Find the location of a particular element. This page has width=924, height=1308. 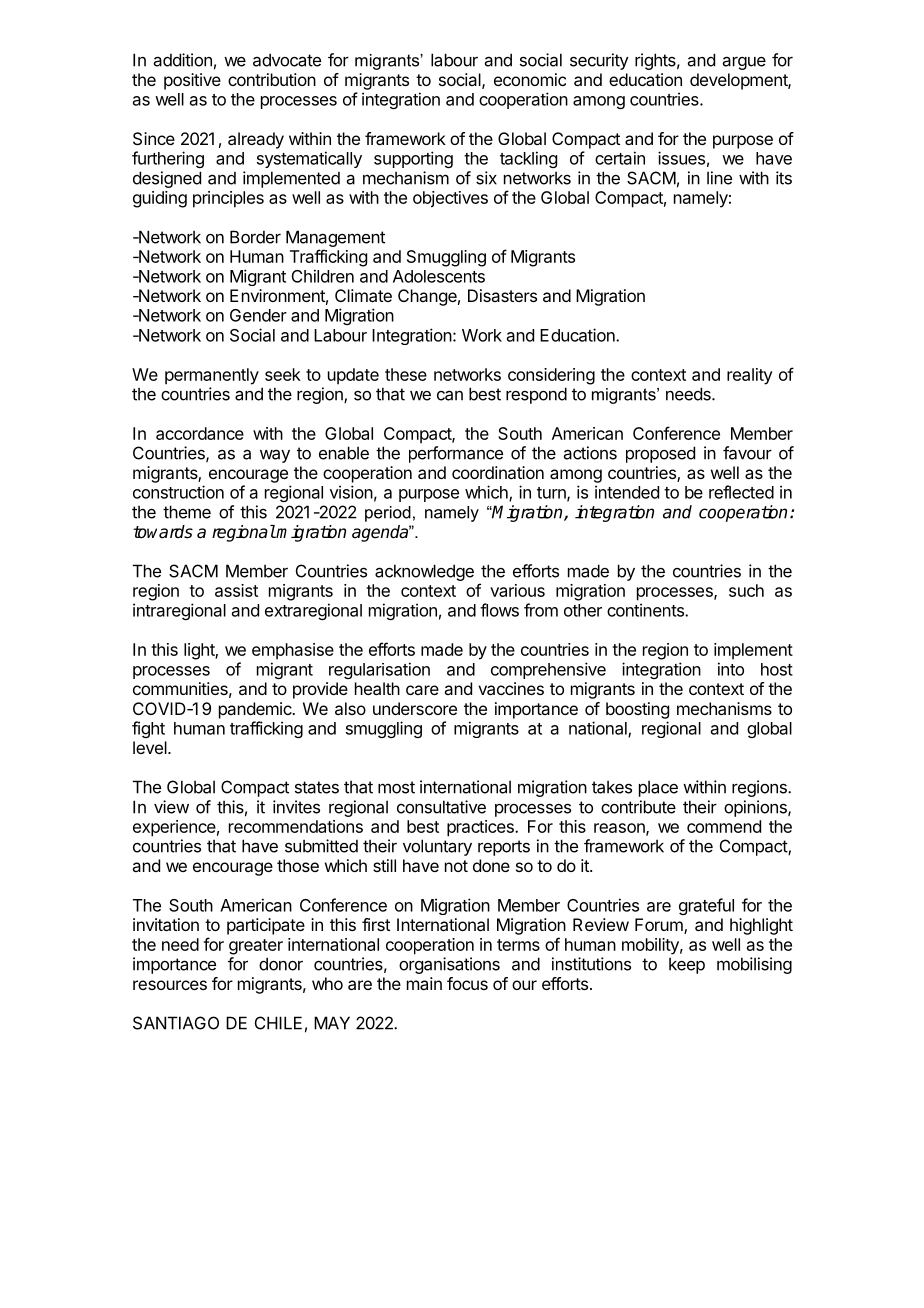

these is located at coordinates (406, 374).
